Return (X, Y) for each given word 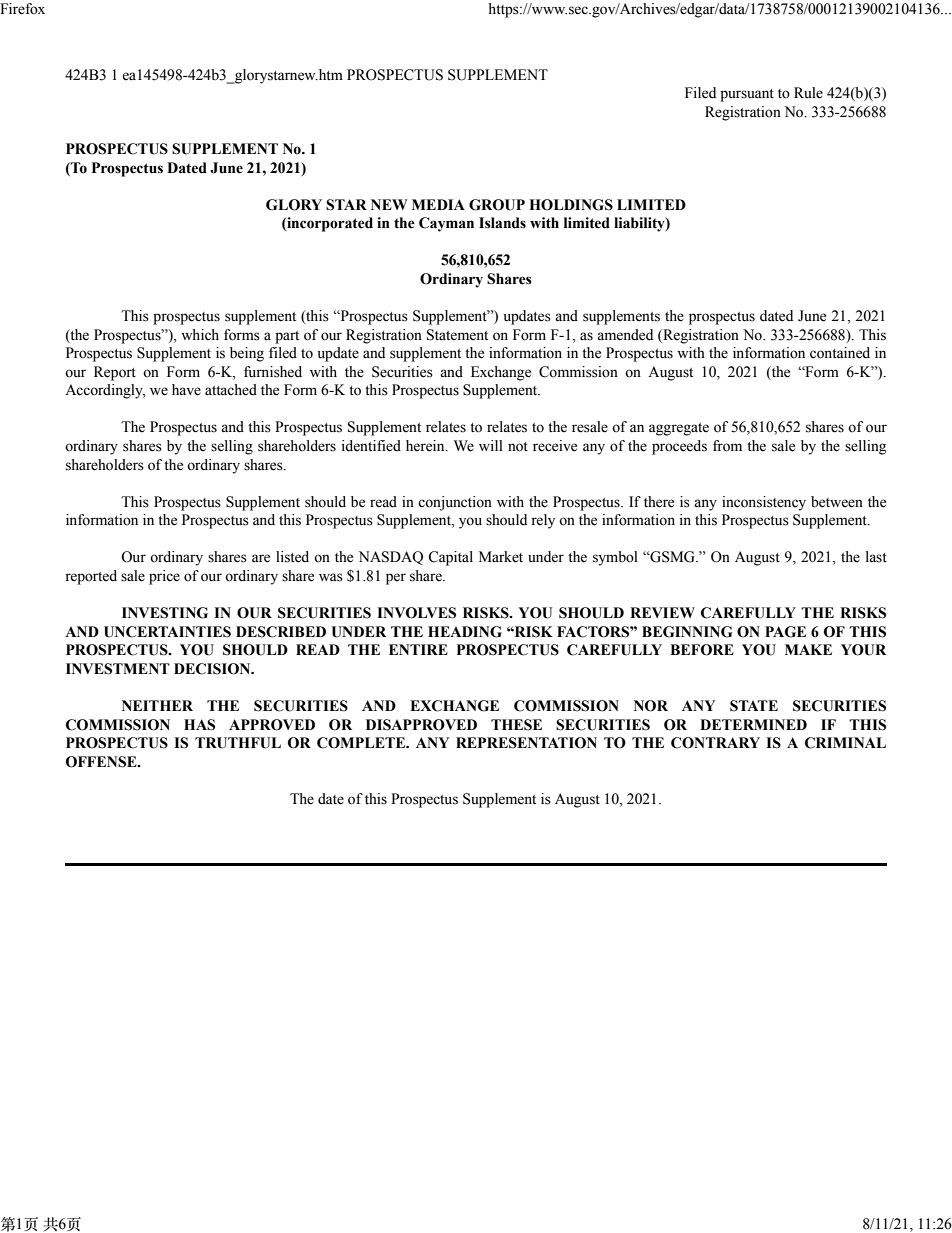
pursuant (747, 95)
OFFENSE (102, 762)
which (200, 334)
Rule (808, 93)
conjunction (455, 503)
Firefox (22, 9)
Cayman (446, 224)
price (164, 577)
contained (840, 353)
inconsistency (764, 503)
